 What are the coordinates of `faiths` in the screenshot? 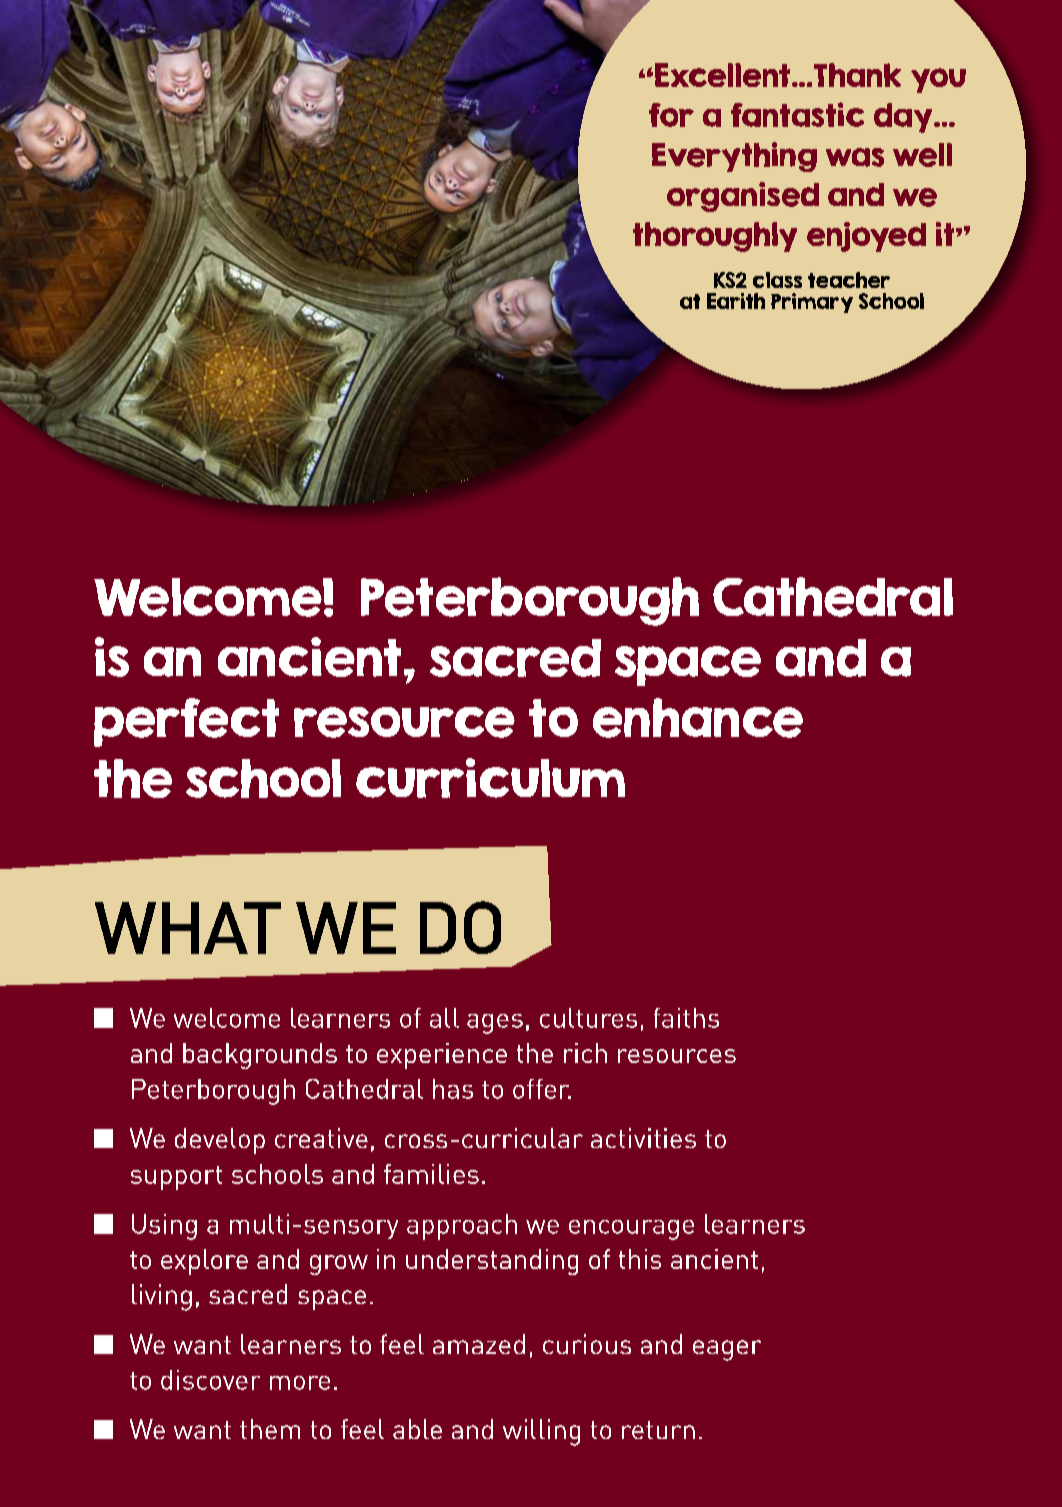 It's located at (686, 1018).
